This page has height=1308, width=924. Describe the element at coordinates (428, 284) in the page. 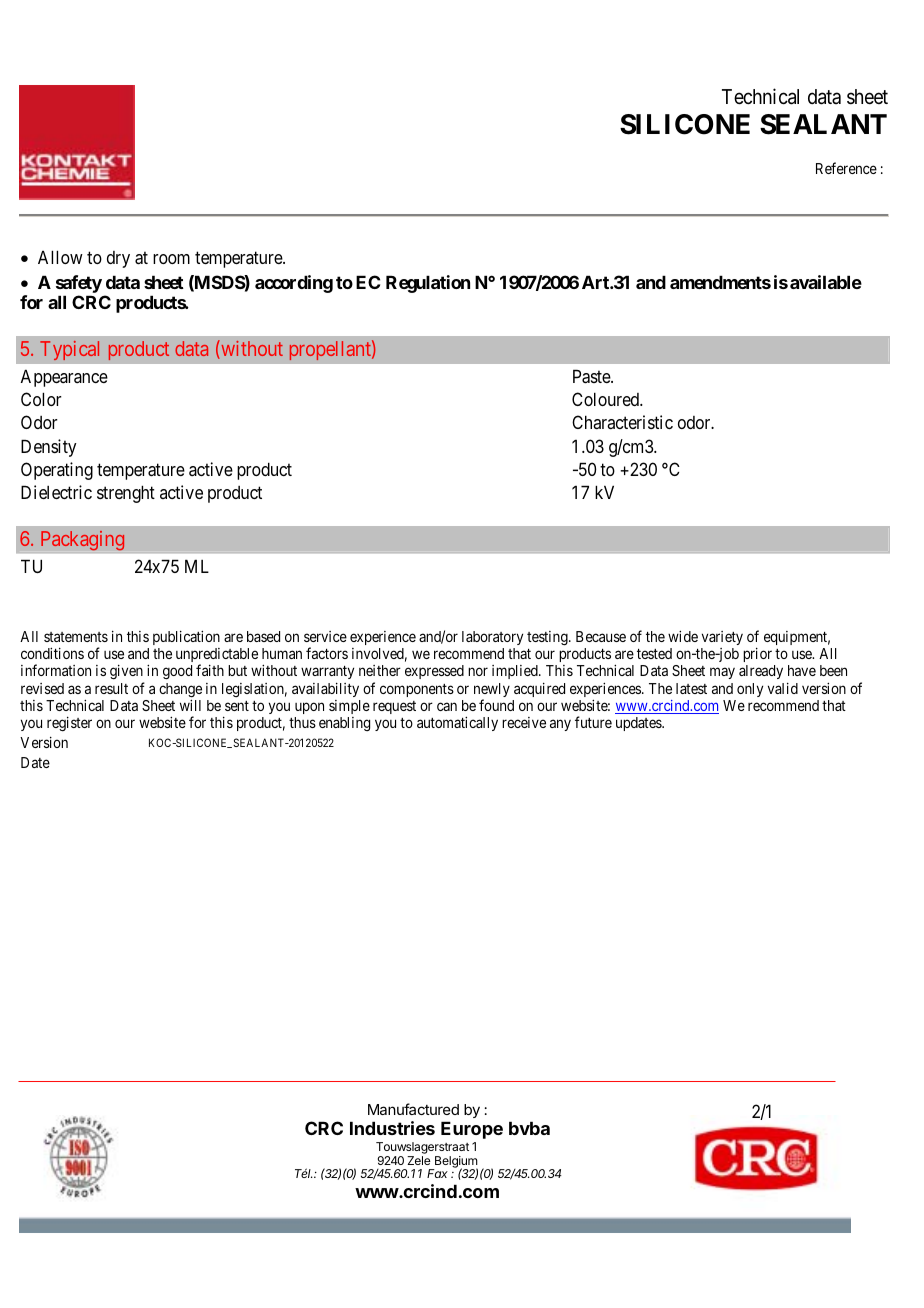

I see `Regulation` at that location.
